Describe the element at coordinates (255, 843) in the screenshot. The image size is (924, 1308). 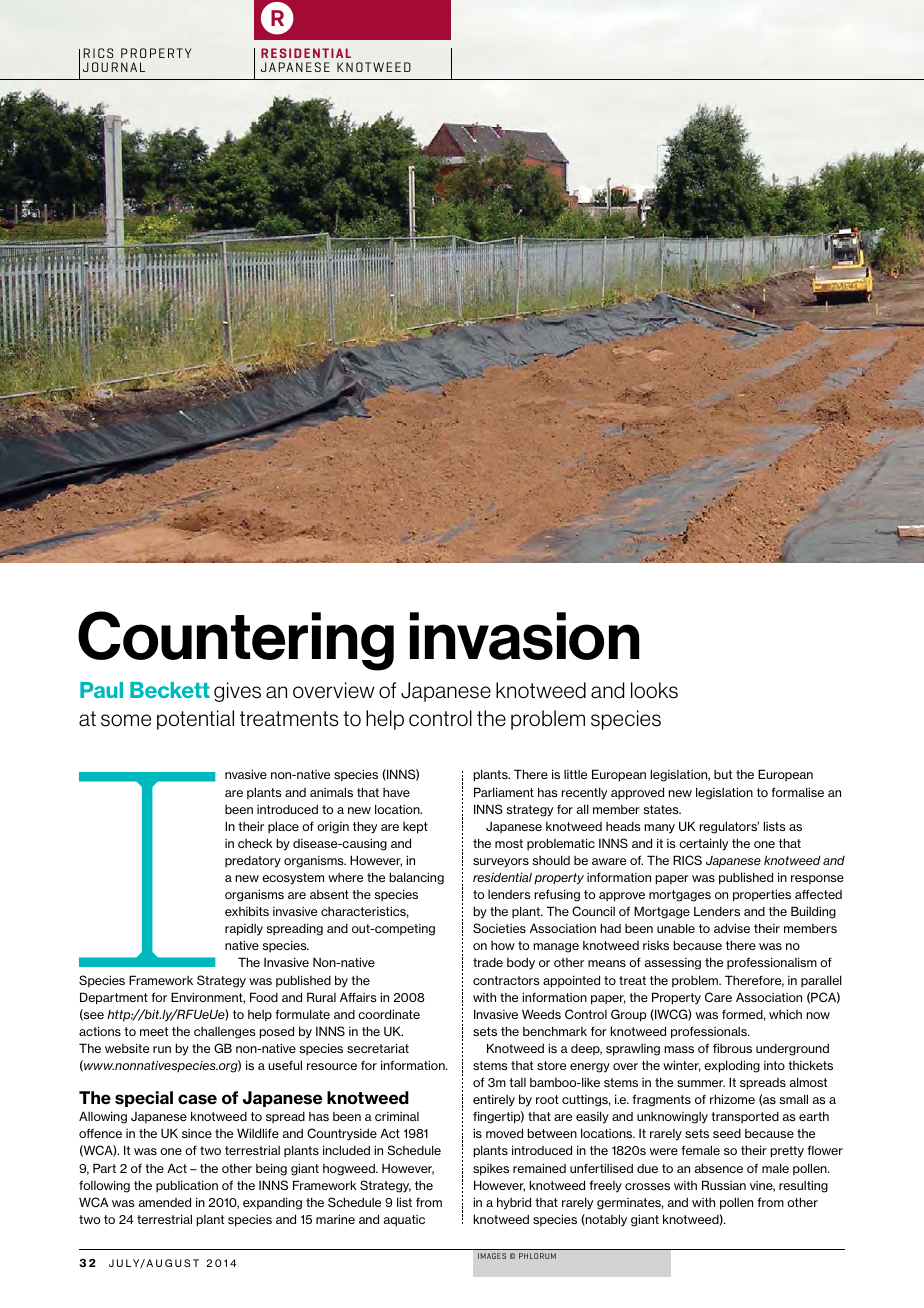
I see `check` at that location.
